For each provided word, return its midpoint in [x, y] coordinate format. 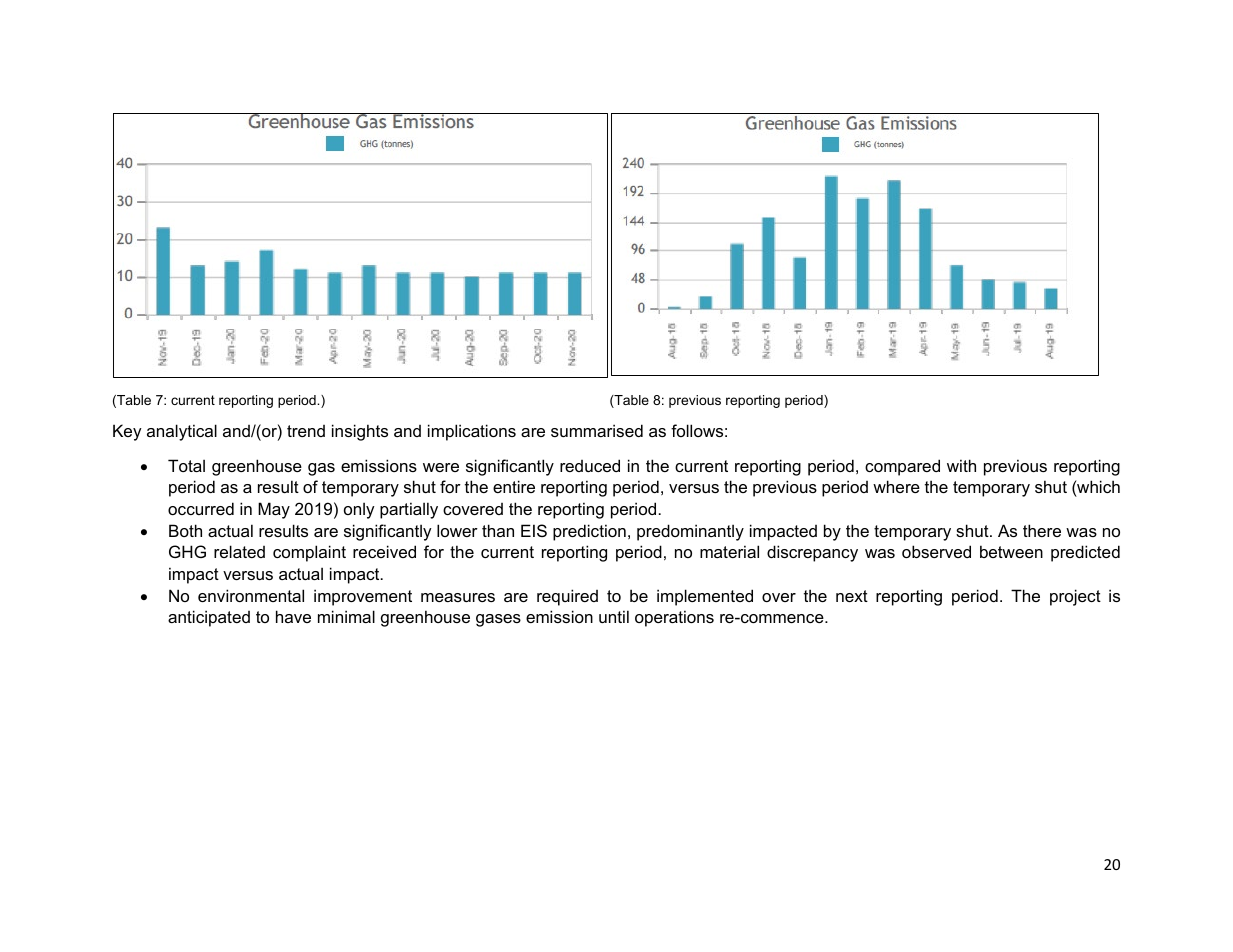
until [614, 616]
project [1075, 597]
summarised [597, 430]
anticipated [209, 618]
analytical [182, 432]
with [961, 465]
